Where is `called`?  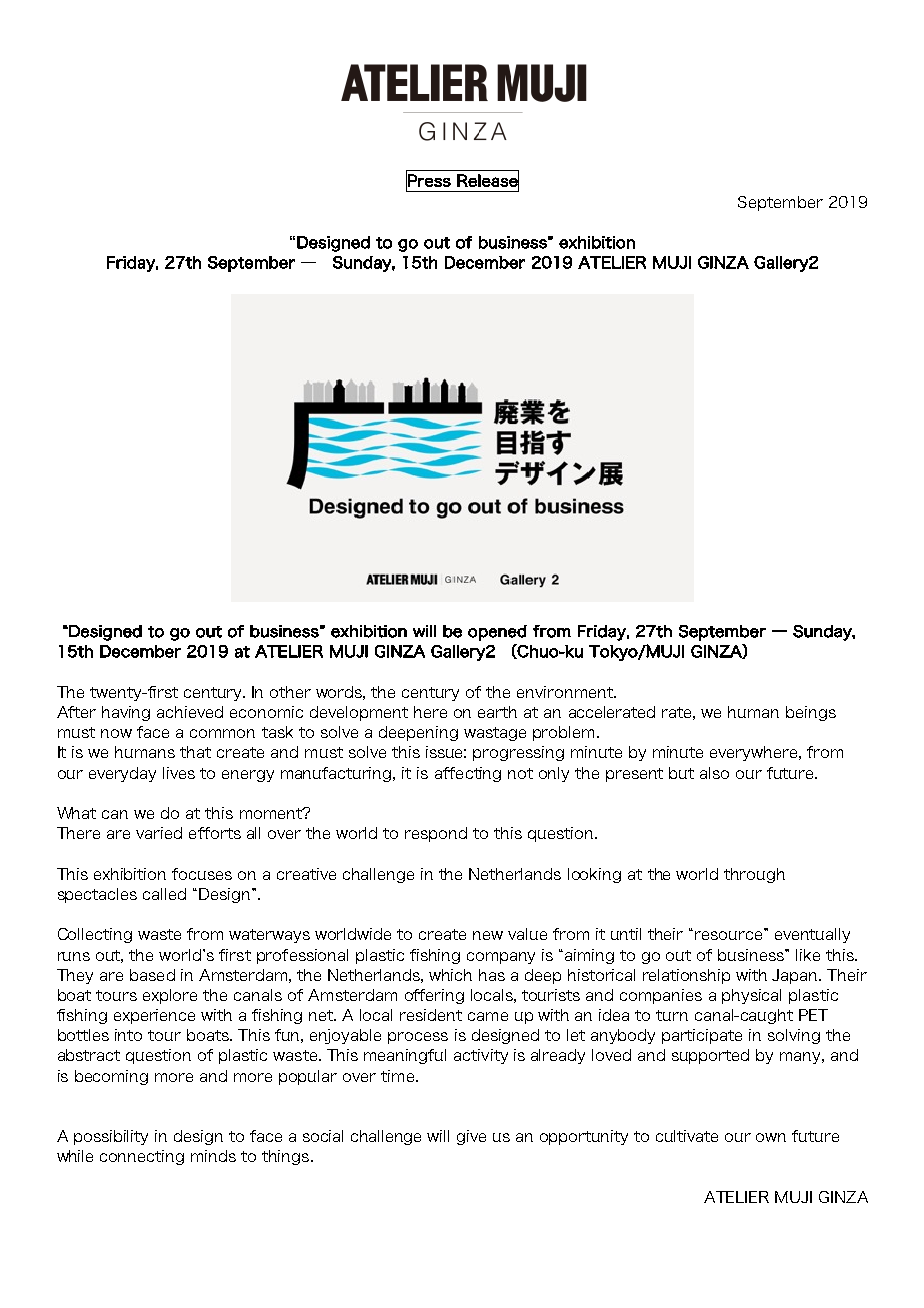
called is located at coordinates (164, 894).
